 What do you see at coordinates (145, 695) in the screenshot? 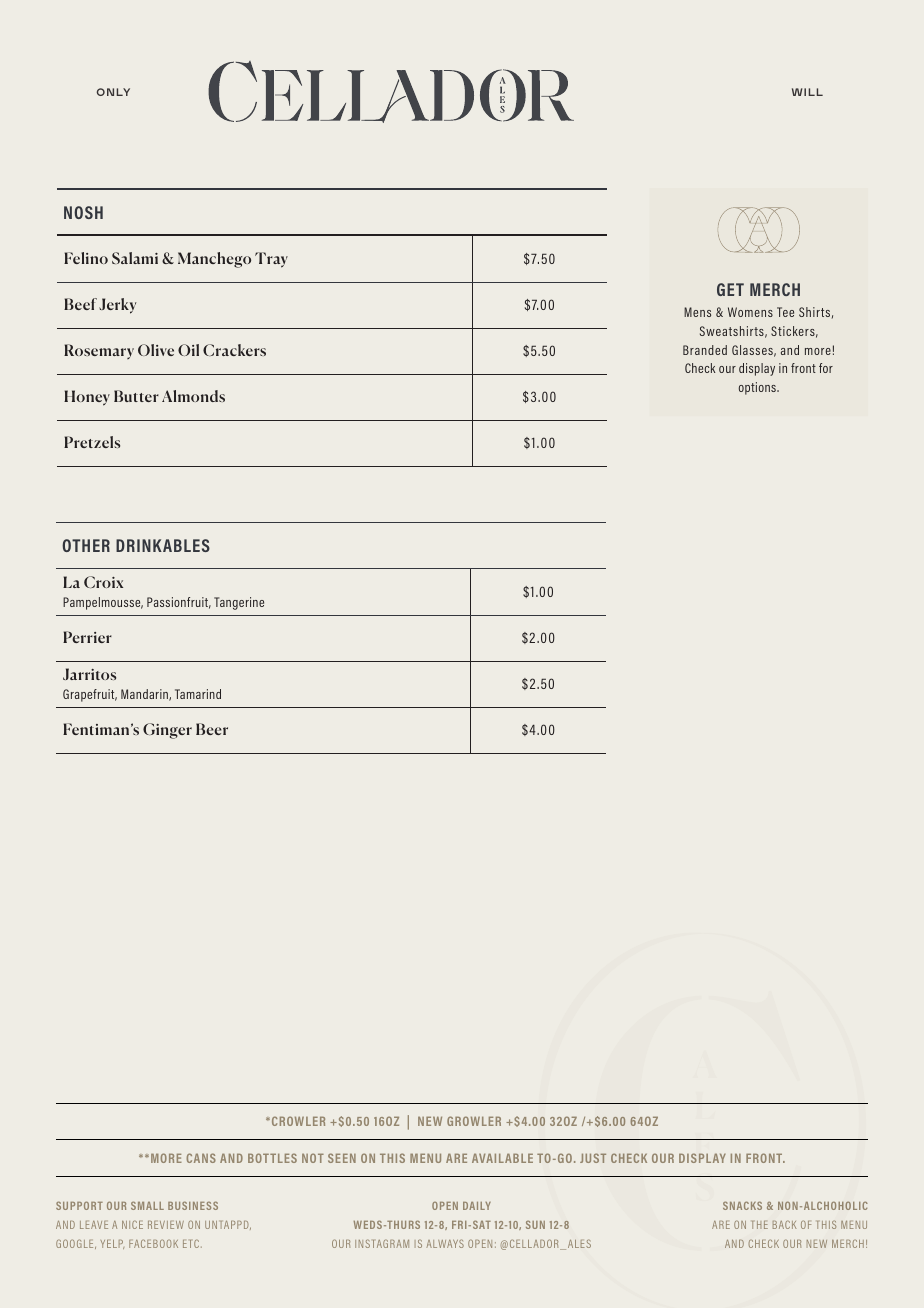
I see `Mandarin` at bounding box center [145, 695].
